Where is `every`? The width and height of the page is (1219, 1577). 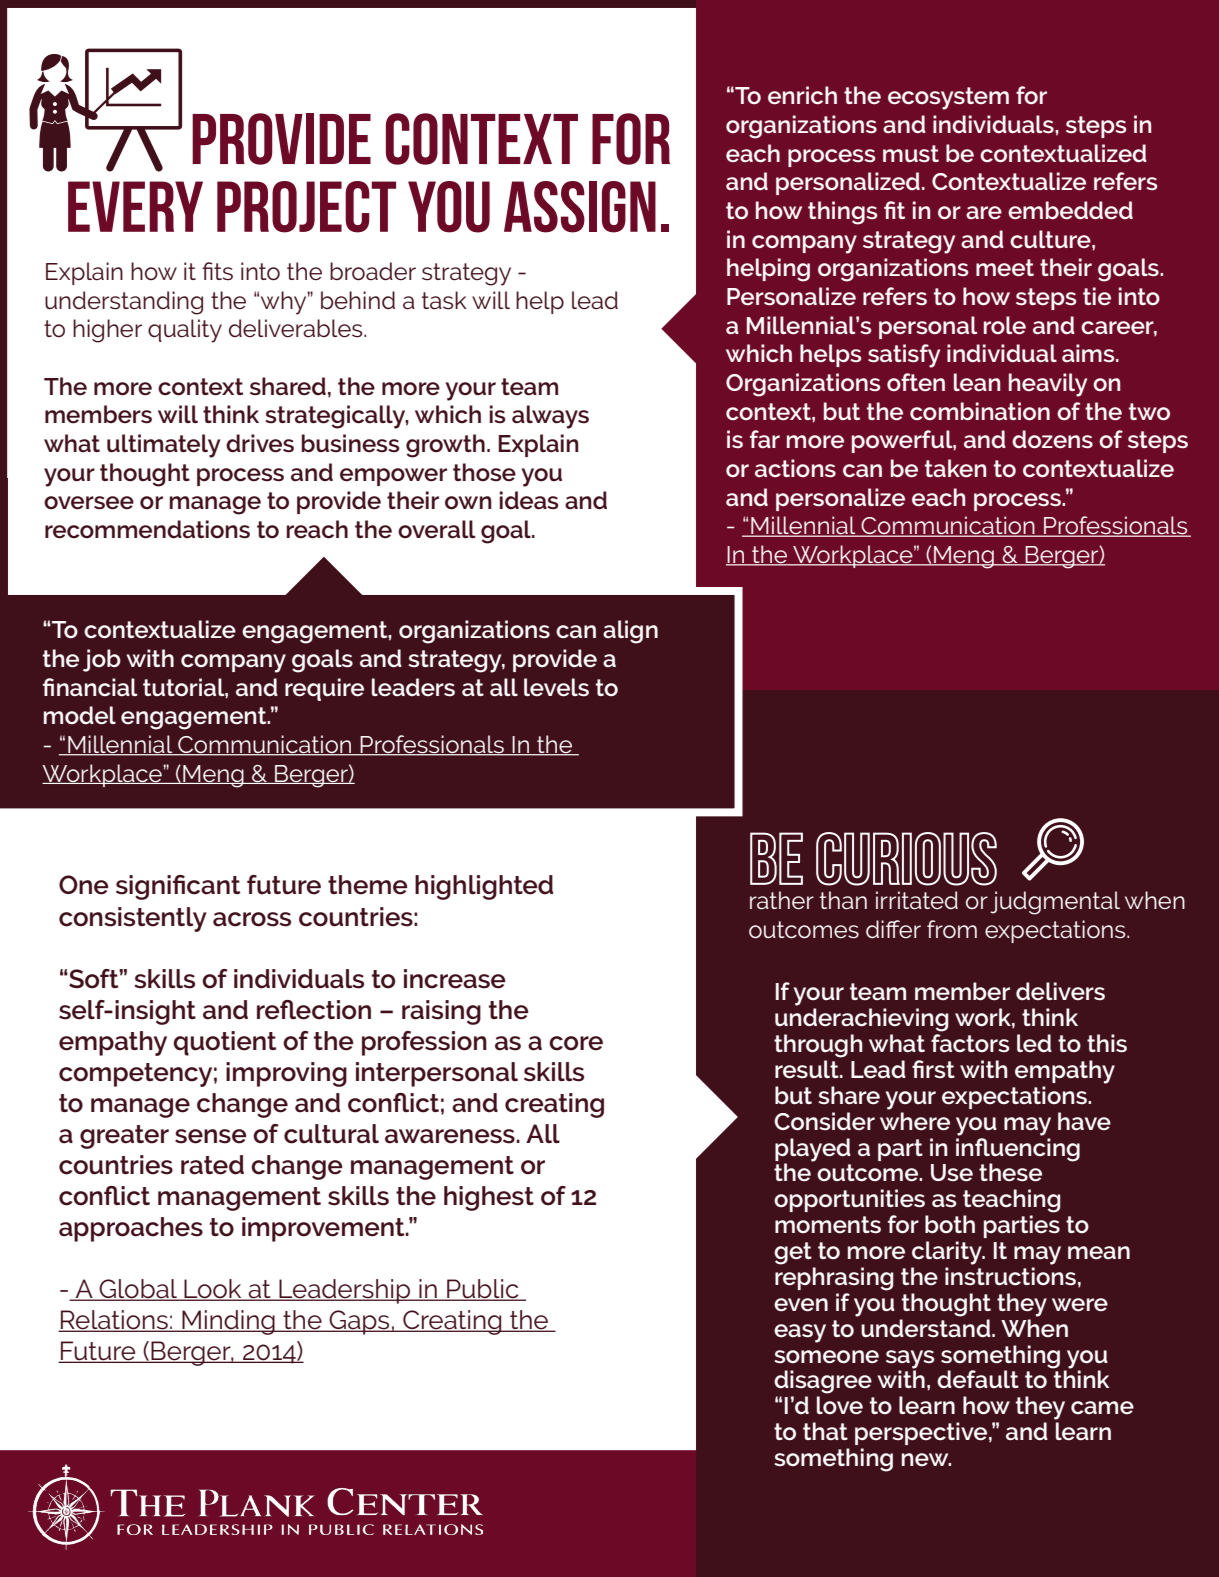
every is located at coordinates (135, 206).
